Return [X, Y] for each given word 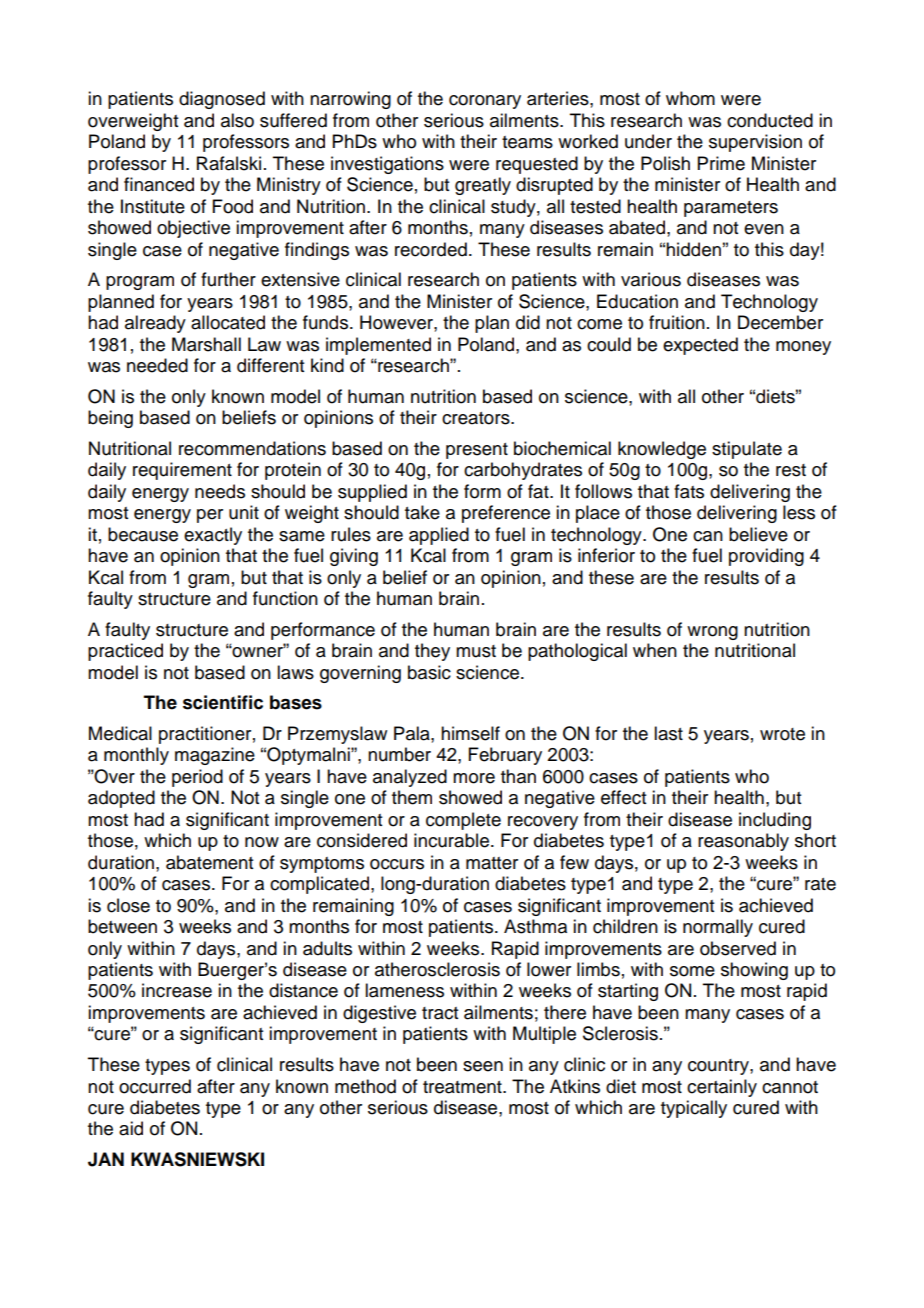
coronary [485, 102]
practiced [125, 652]
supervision [755, 143]
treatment [463, 1087]
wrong [712, 633]
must [476, 651]
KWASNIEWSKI [197, 1159]
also [237, 120]
